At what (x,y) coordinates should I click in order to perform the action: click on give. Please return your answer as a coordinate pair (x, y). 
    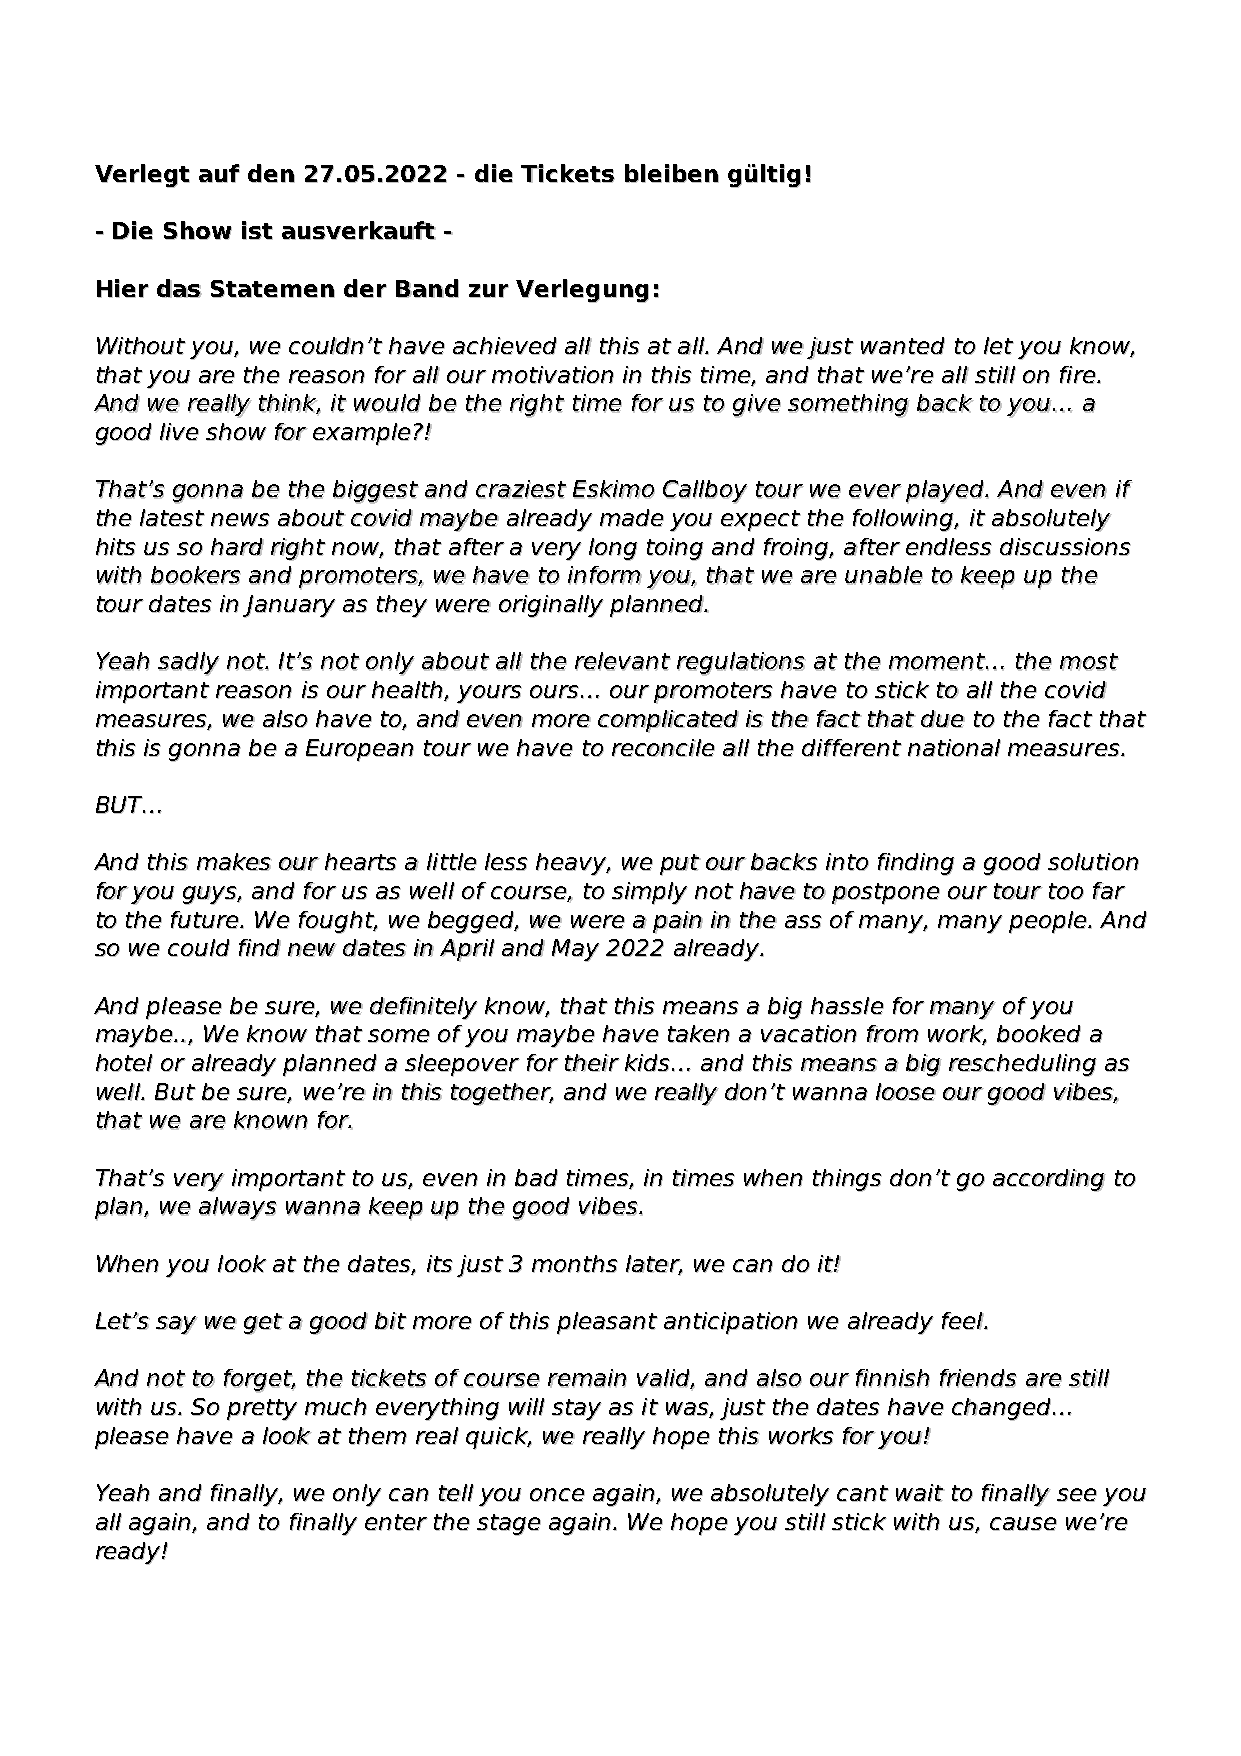
    Looking at the image, I should click on (757, 406).
